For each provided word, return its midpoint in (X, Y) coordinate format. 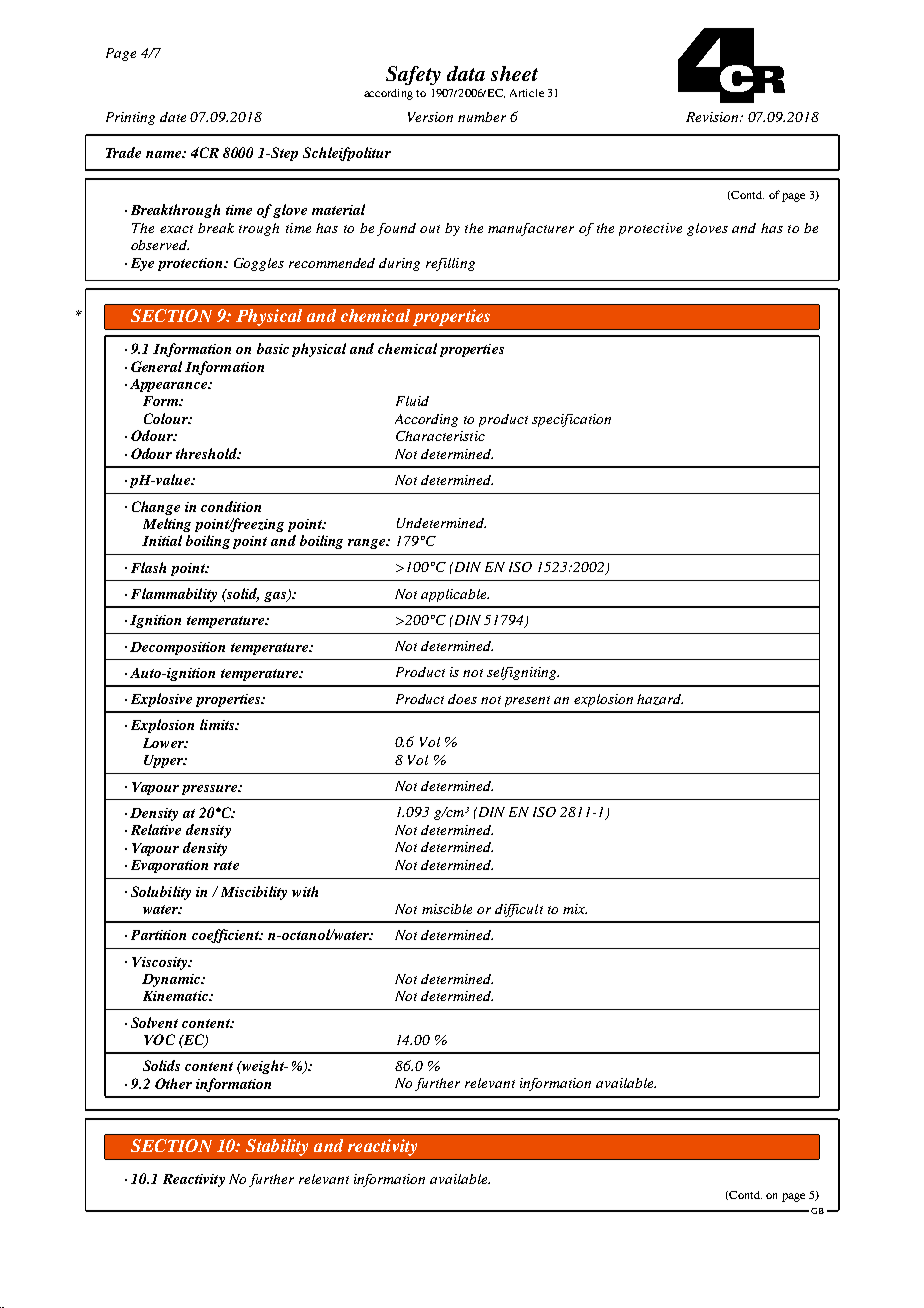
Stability (277, 1147)
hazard (660, 699)
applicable (455, 595)
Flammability (174, 595)
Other (173, 1083)
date (173, 117)
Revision (713, 117)
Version (430, 117)
